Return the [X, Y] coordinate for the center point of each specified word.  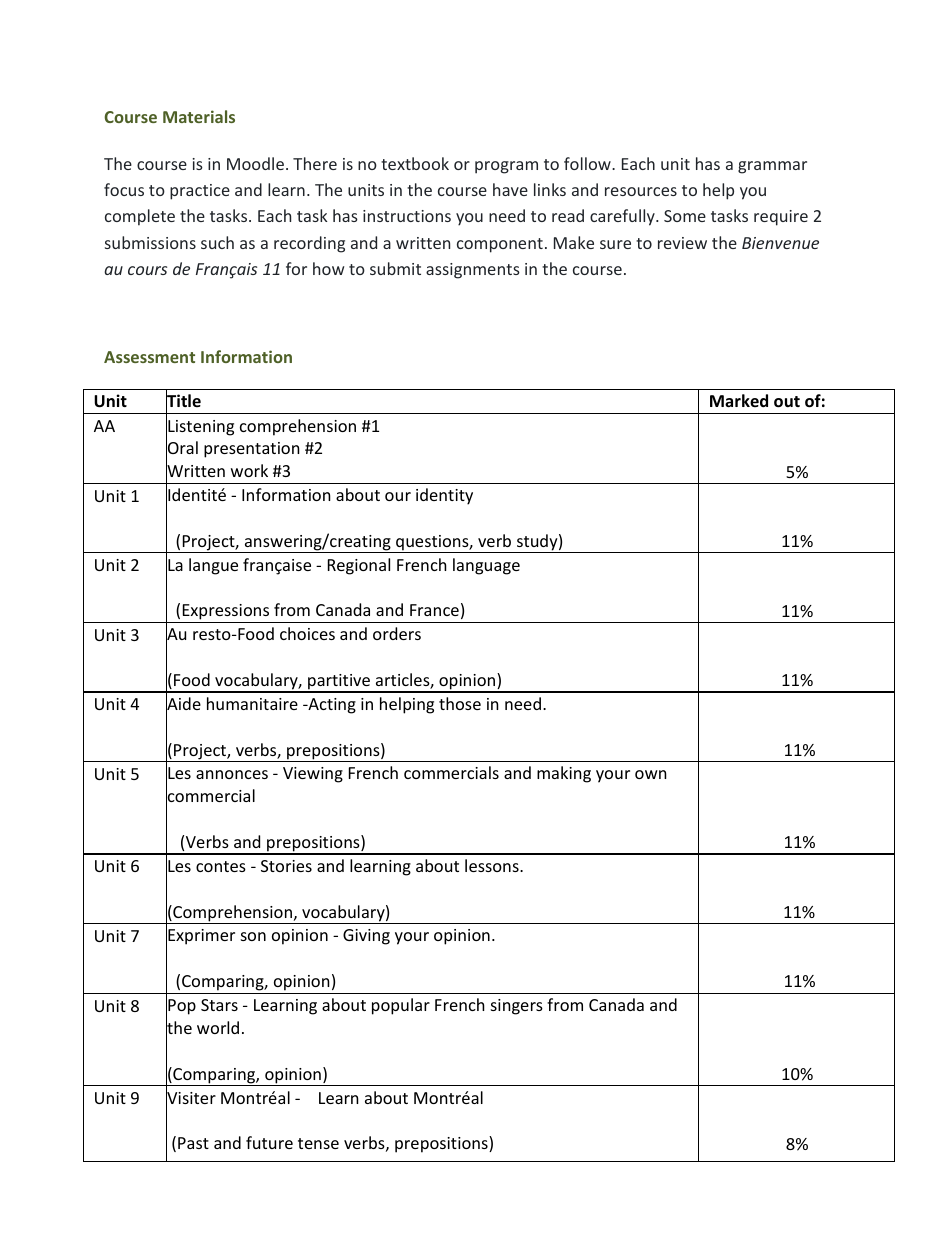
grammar [772, 167]
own [651, 774]
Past [193, 1143]
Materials [199, 116]
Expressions [226, 613]
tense [318, 1143]
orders [397, 633]
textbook [415, 163]
